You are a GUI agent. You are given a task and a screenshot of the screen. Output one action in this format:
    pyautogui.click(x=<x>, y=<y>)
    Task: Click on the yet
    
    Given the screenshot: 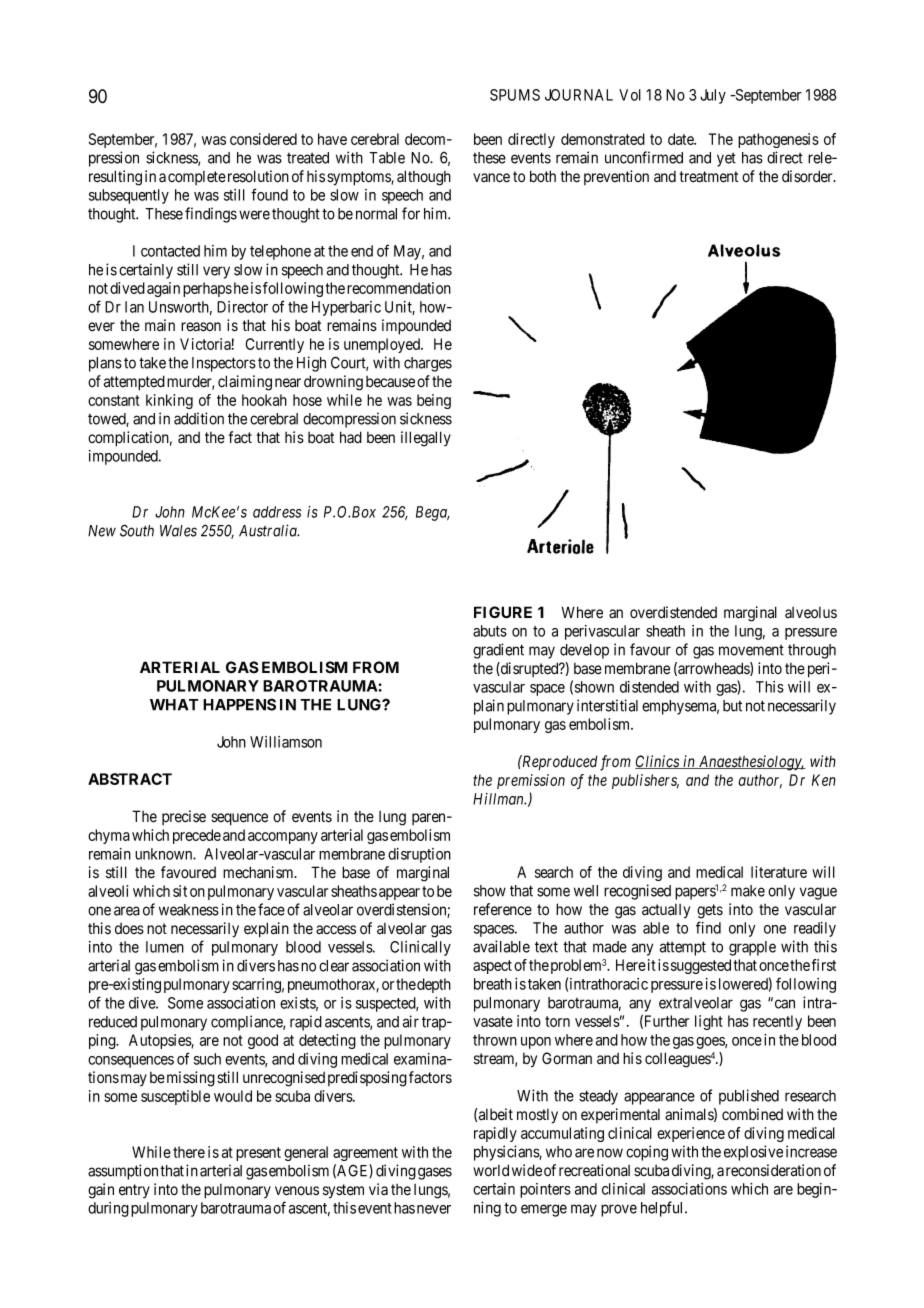 What is the action you would take?
    pyautogui.click(x=726, y=160)
